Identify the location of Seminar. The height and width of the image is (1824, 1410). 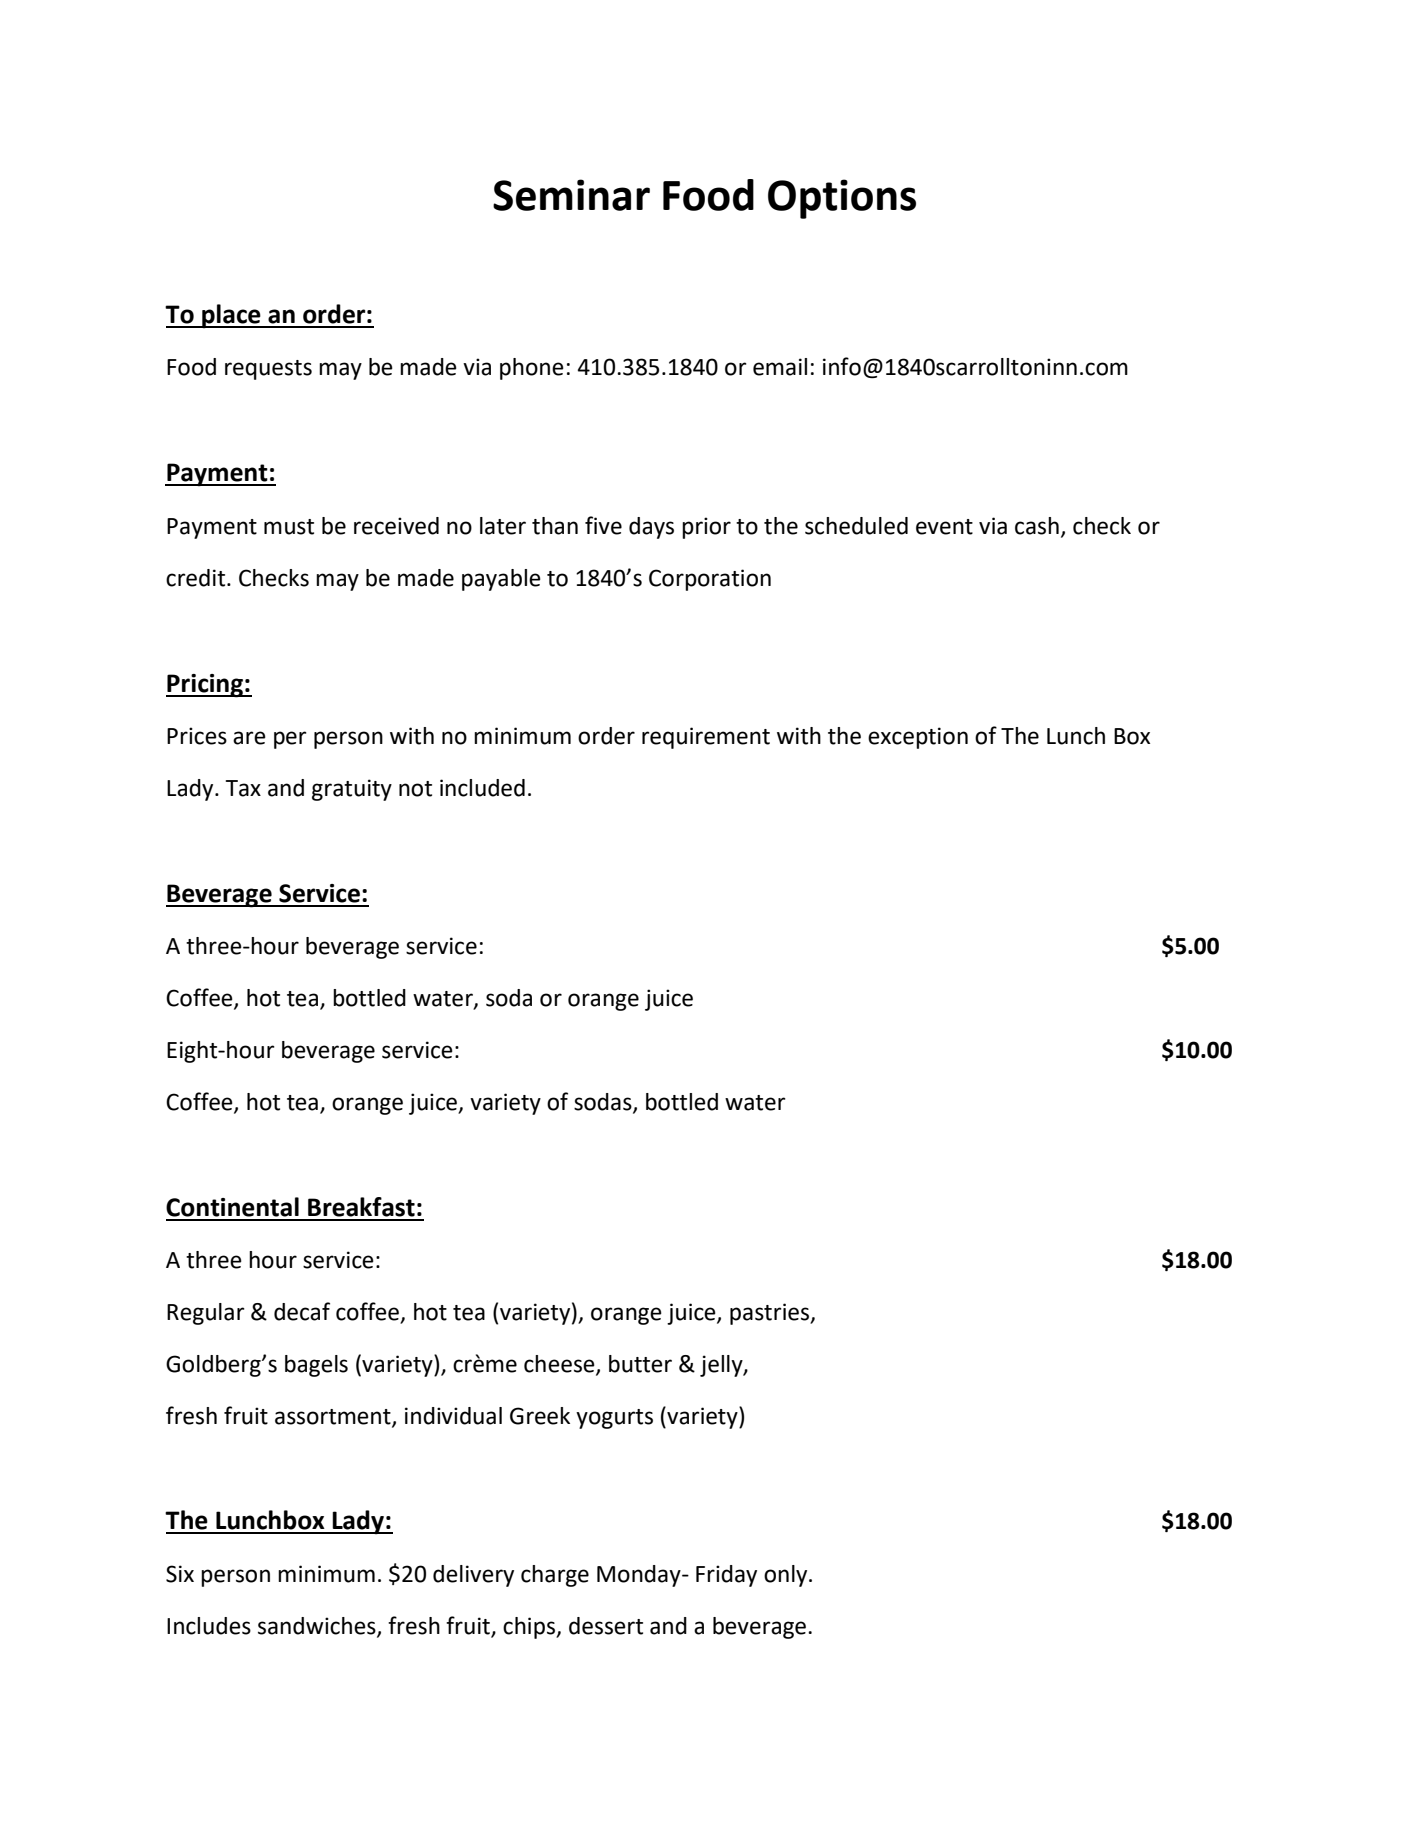
(571, 195).
